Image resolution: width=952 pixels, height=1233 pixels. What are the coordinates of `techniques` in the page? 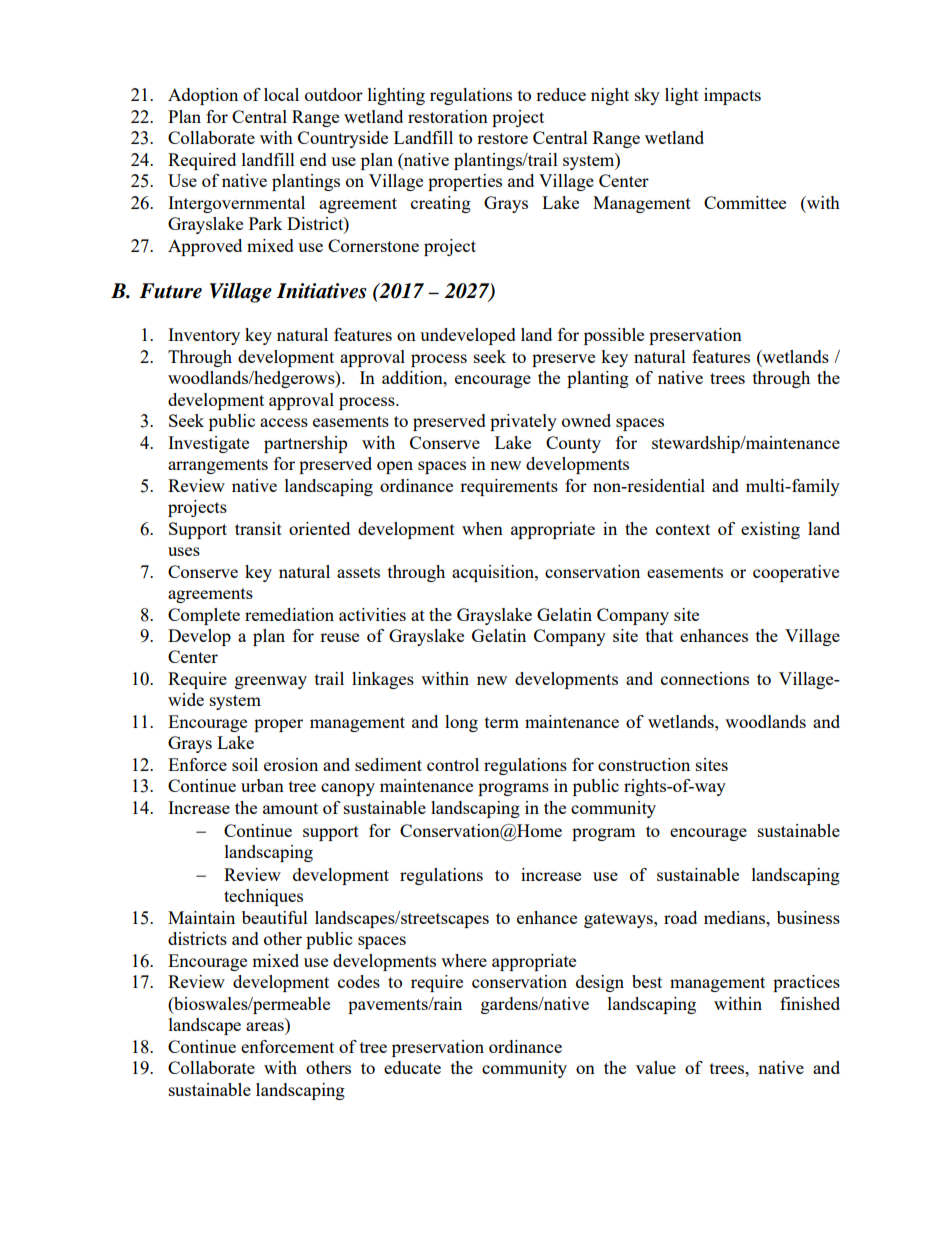 It's located at (263, 897).
